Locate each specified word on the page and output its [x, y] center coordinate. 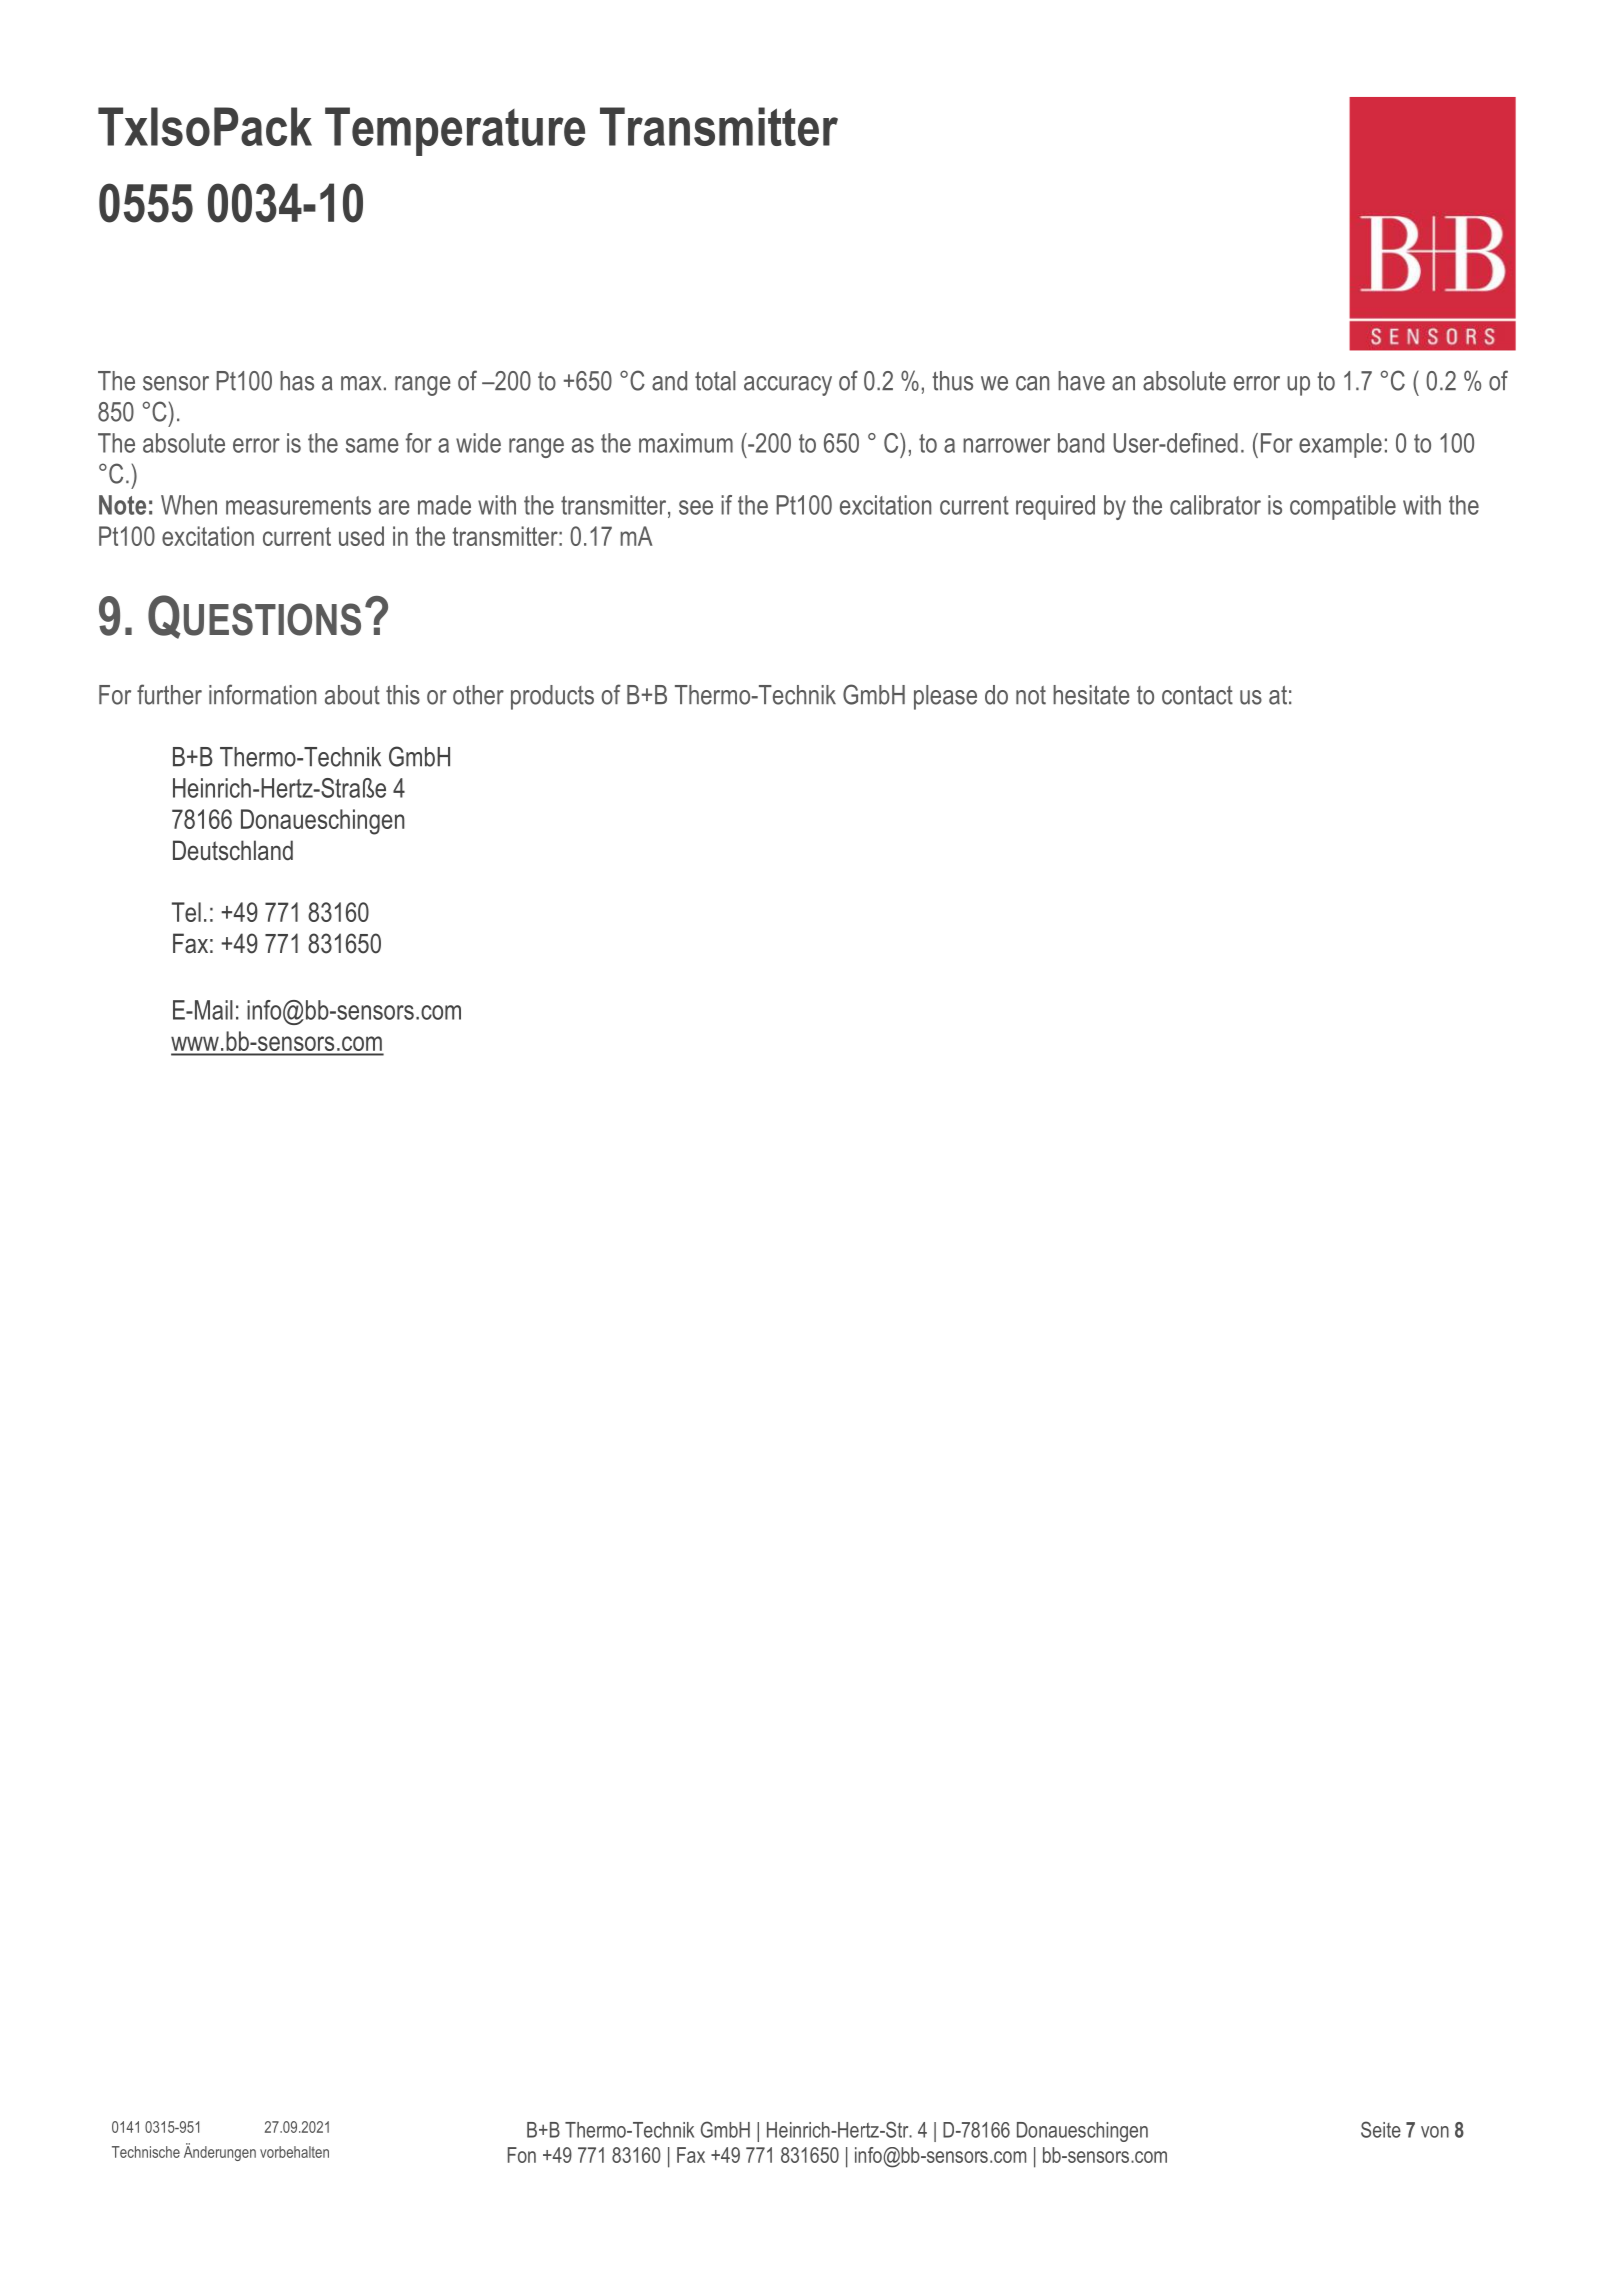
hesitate [1091, 695]
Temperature [455, 131]
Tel [186, 912]
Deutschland [233, 850]
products [552, 697]
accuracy [788, 386]
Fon [522, 2155]
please [945, 697]
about [352, 695]
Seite [1381, 2129]
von [1435, 2132]
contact [1197, 695]
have [1081, 381]
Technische [146, 2152]
